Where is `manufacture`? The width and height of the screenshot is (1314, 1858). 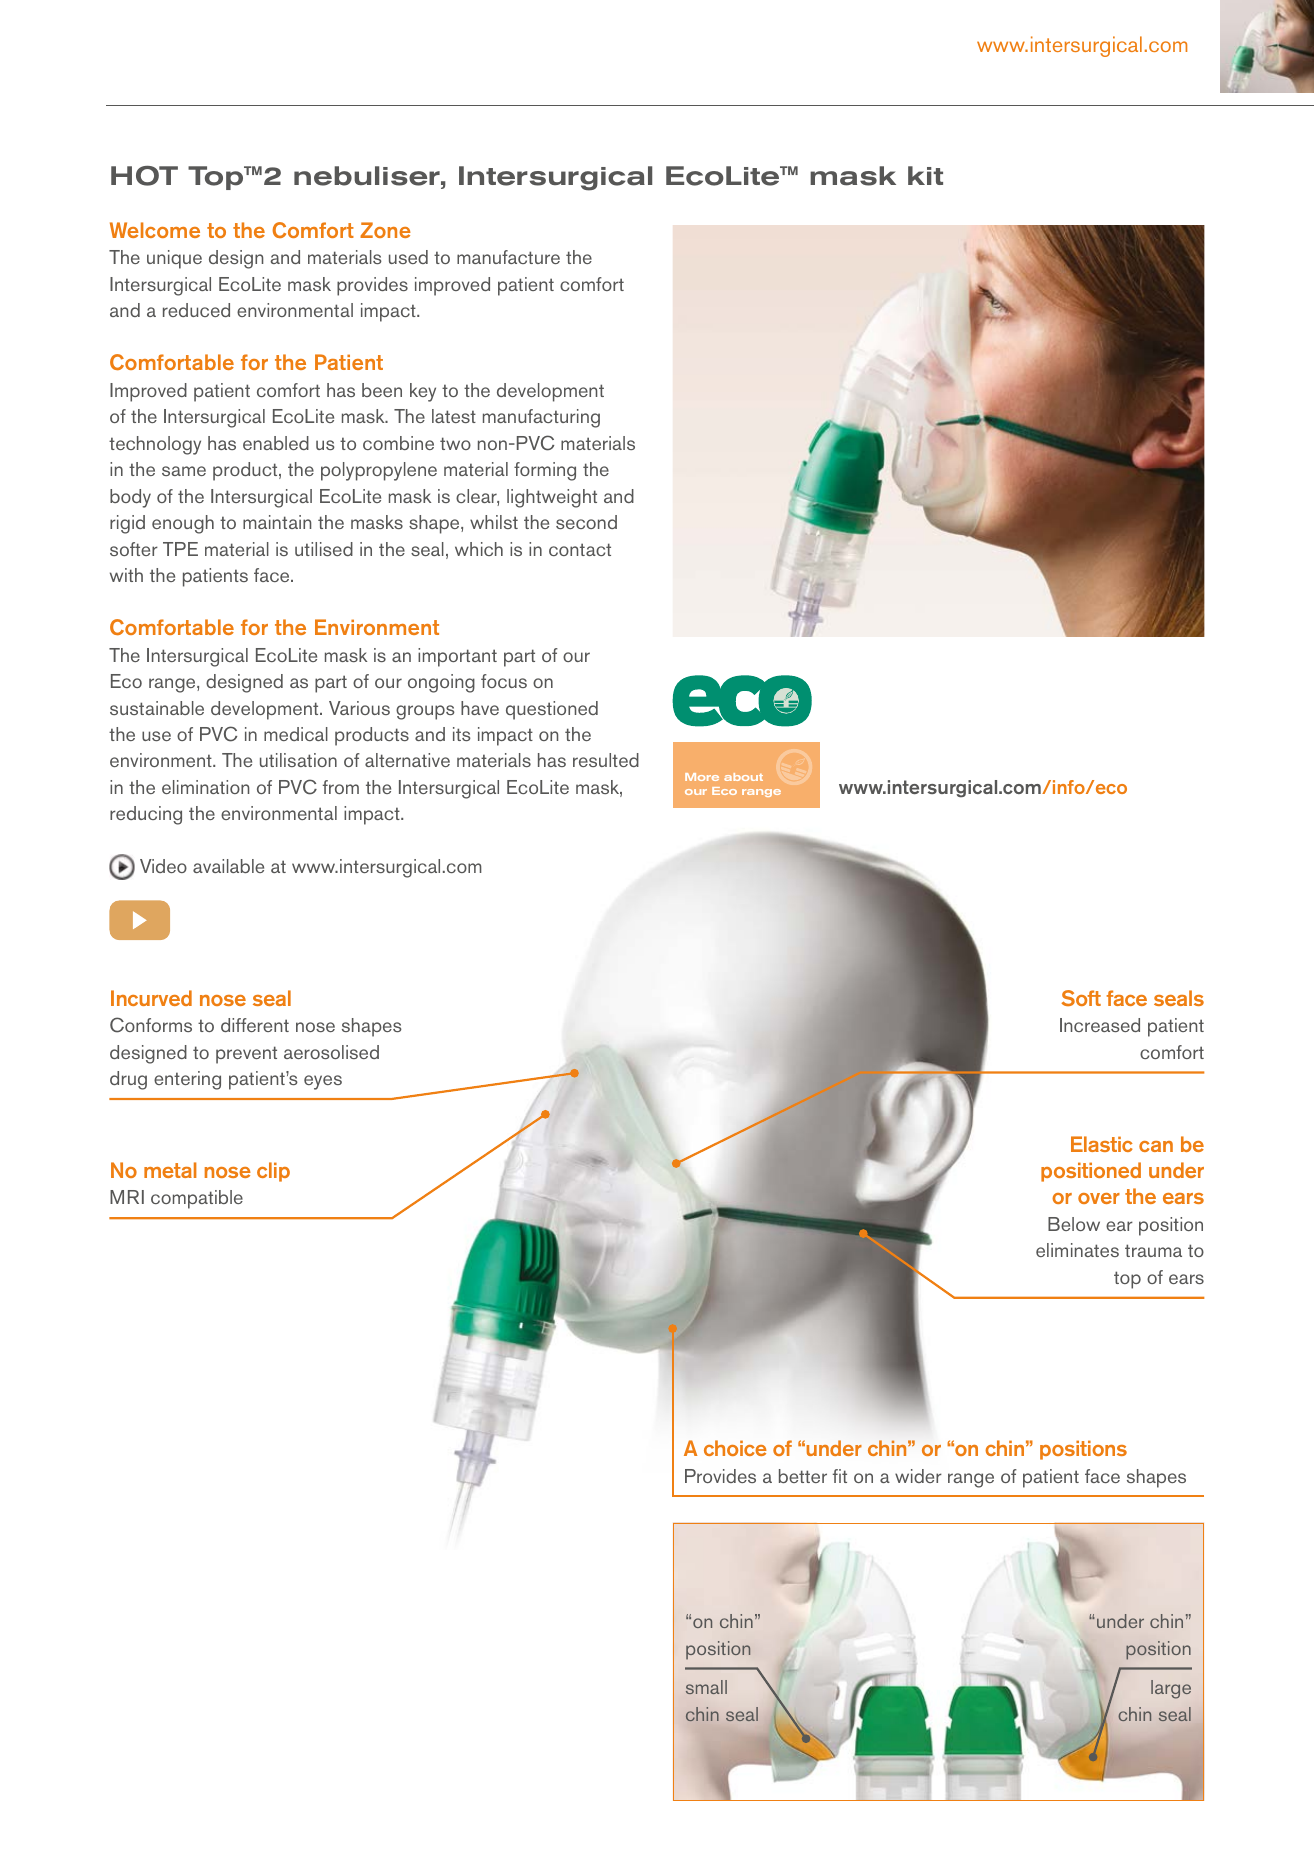 manufacture is located at coordinates (508, 257).
